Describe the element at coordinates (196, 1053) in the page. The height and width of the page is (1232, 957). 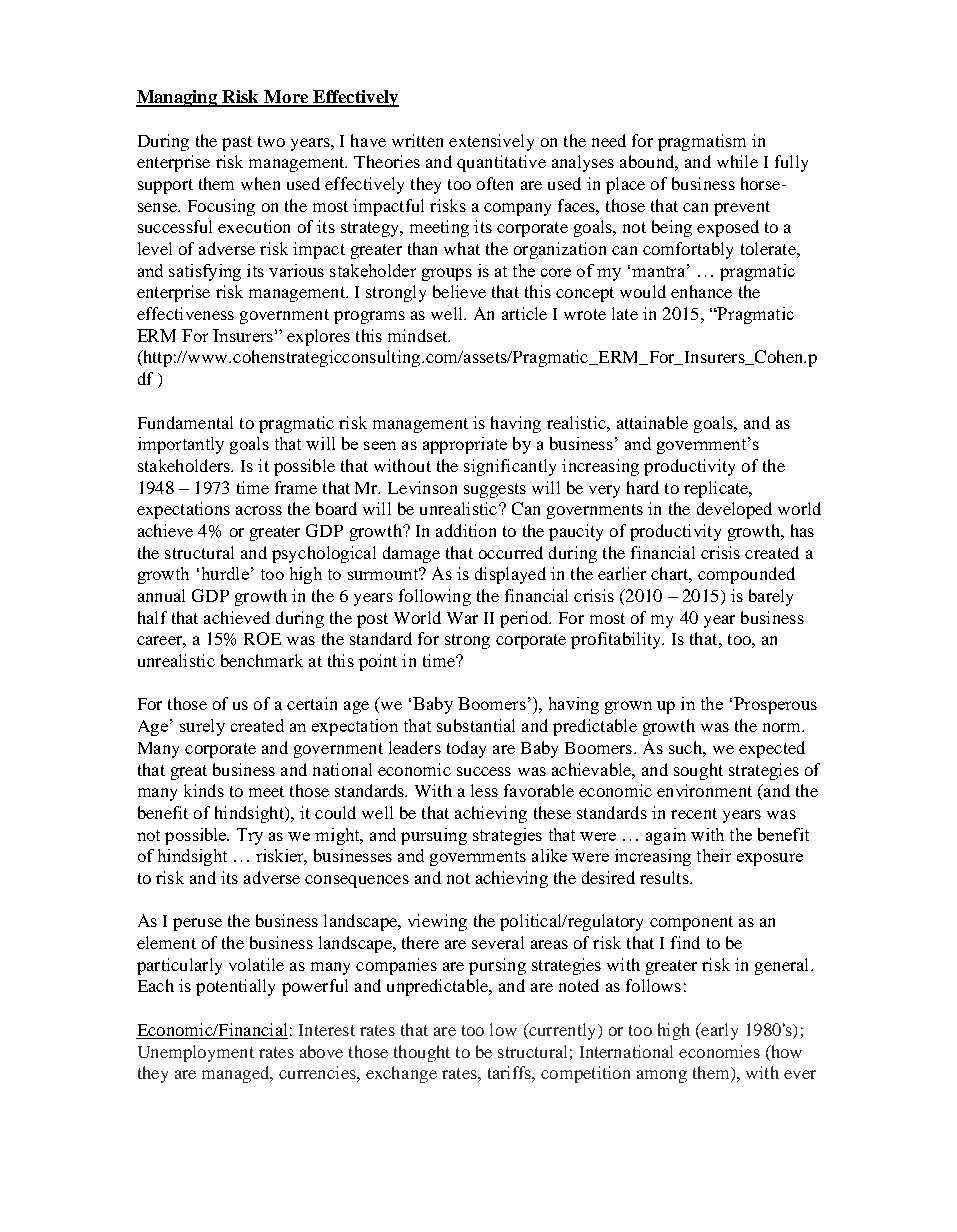
I see `Unemployment` at that location.
